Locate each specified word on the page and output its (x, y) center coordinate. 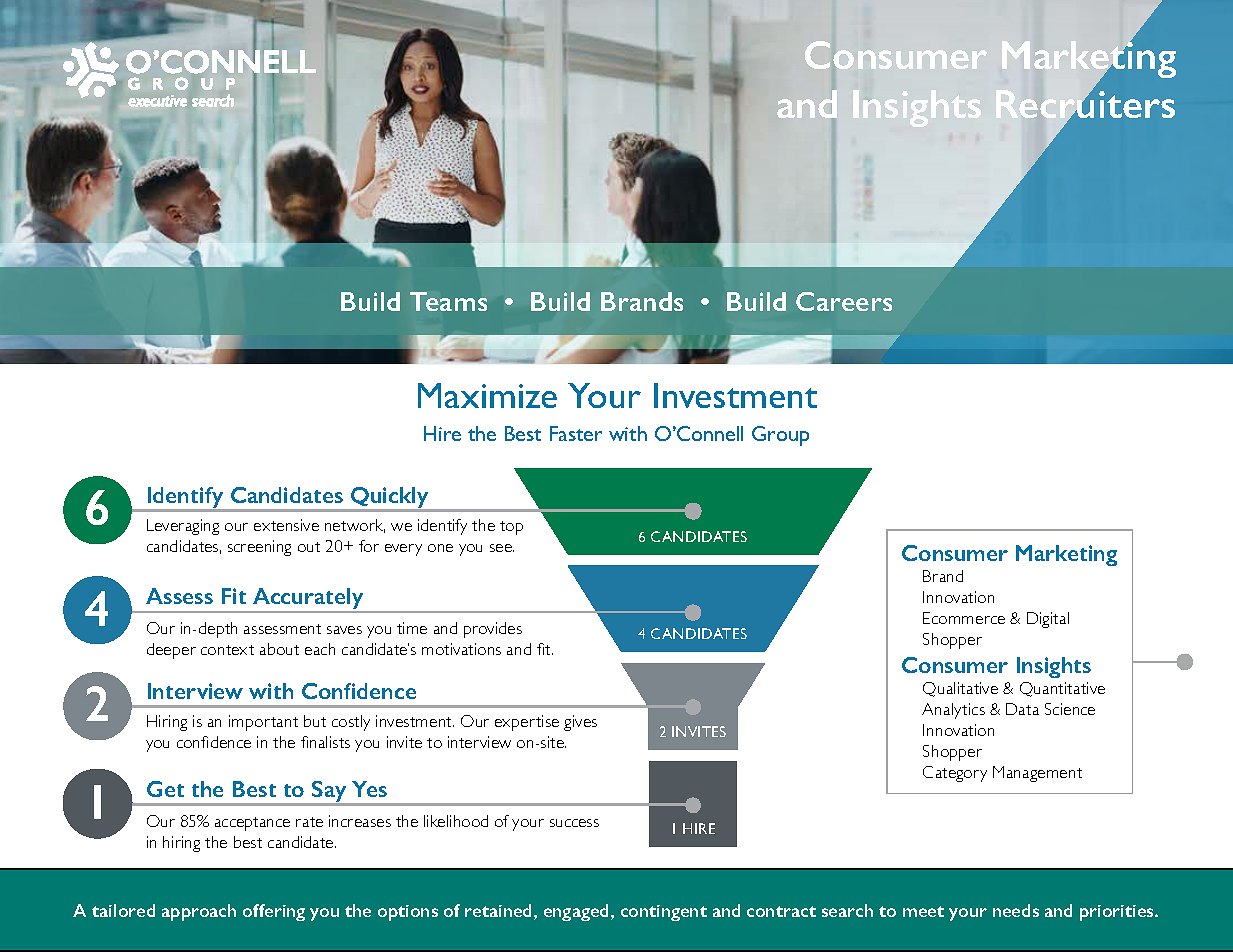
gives (580, 723)
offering (274, 912)
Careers (844, 301)
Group (780, 436)
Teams (448, 301)
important (263, 723)
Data (1022, 709)
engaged (576, 912)
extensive (286, 525)
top (511, 528)
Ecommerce (964, 618)
